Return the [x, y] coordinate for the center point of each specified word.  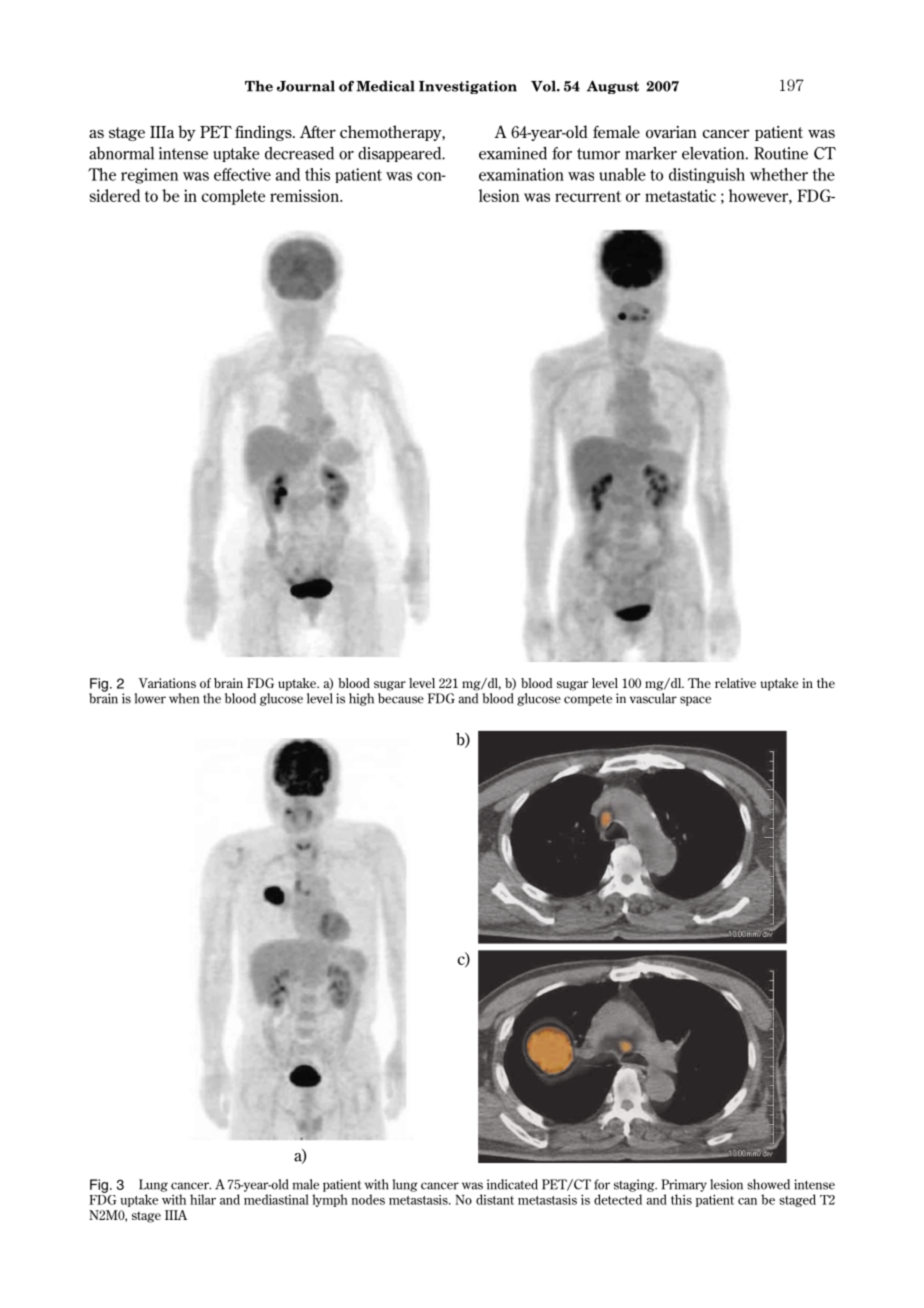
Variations [167, 683]
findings [264, 133]
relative [735, 683]
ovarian [671, 132]
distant [495, 1199]
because [401, 698]
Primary [684, 1185]
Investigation [468, 87]
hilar [203, 1199]
